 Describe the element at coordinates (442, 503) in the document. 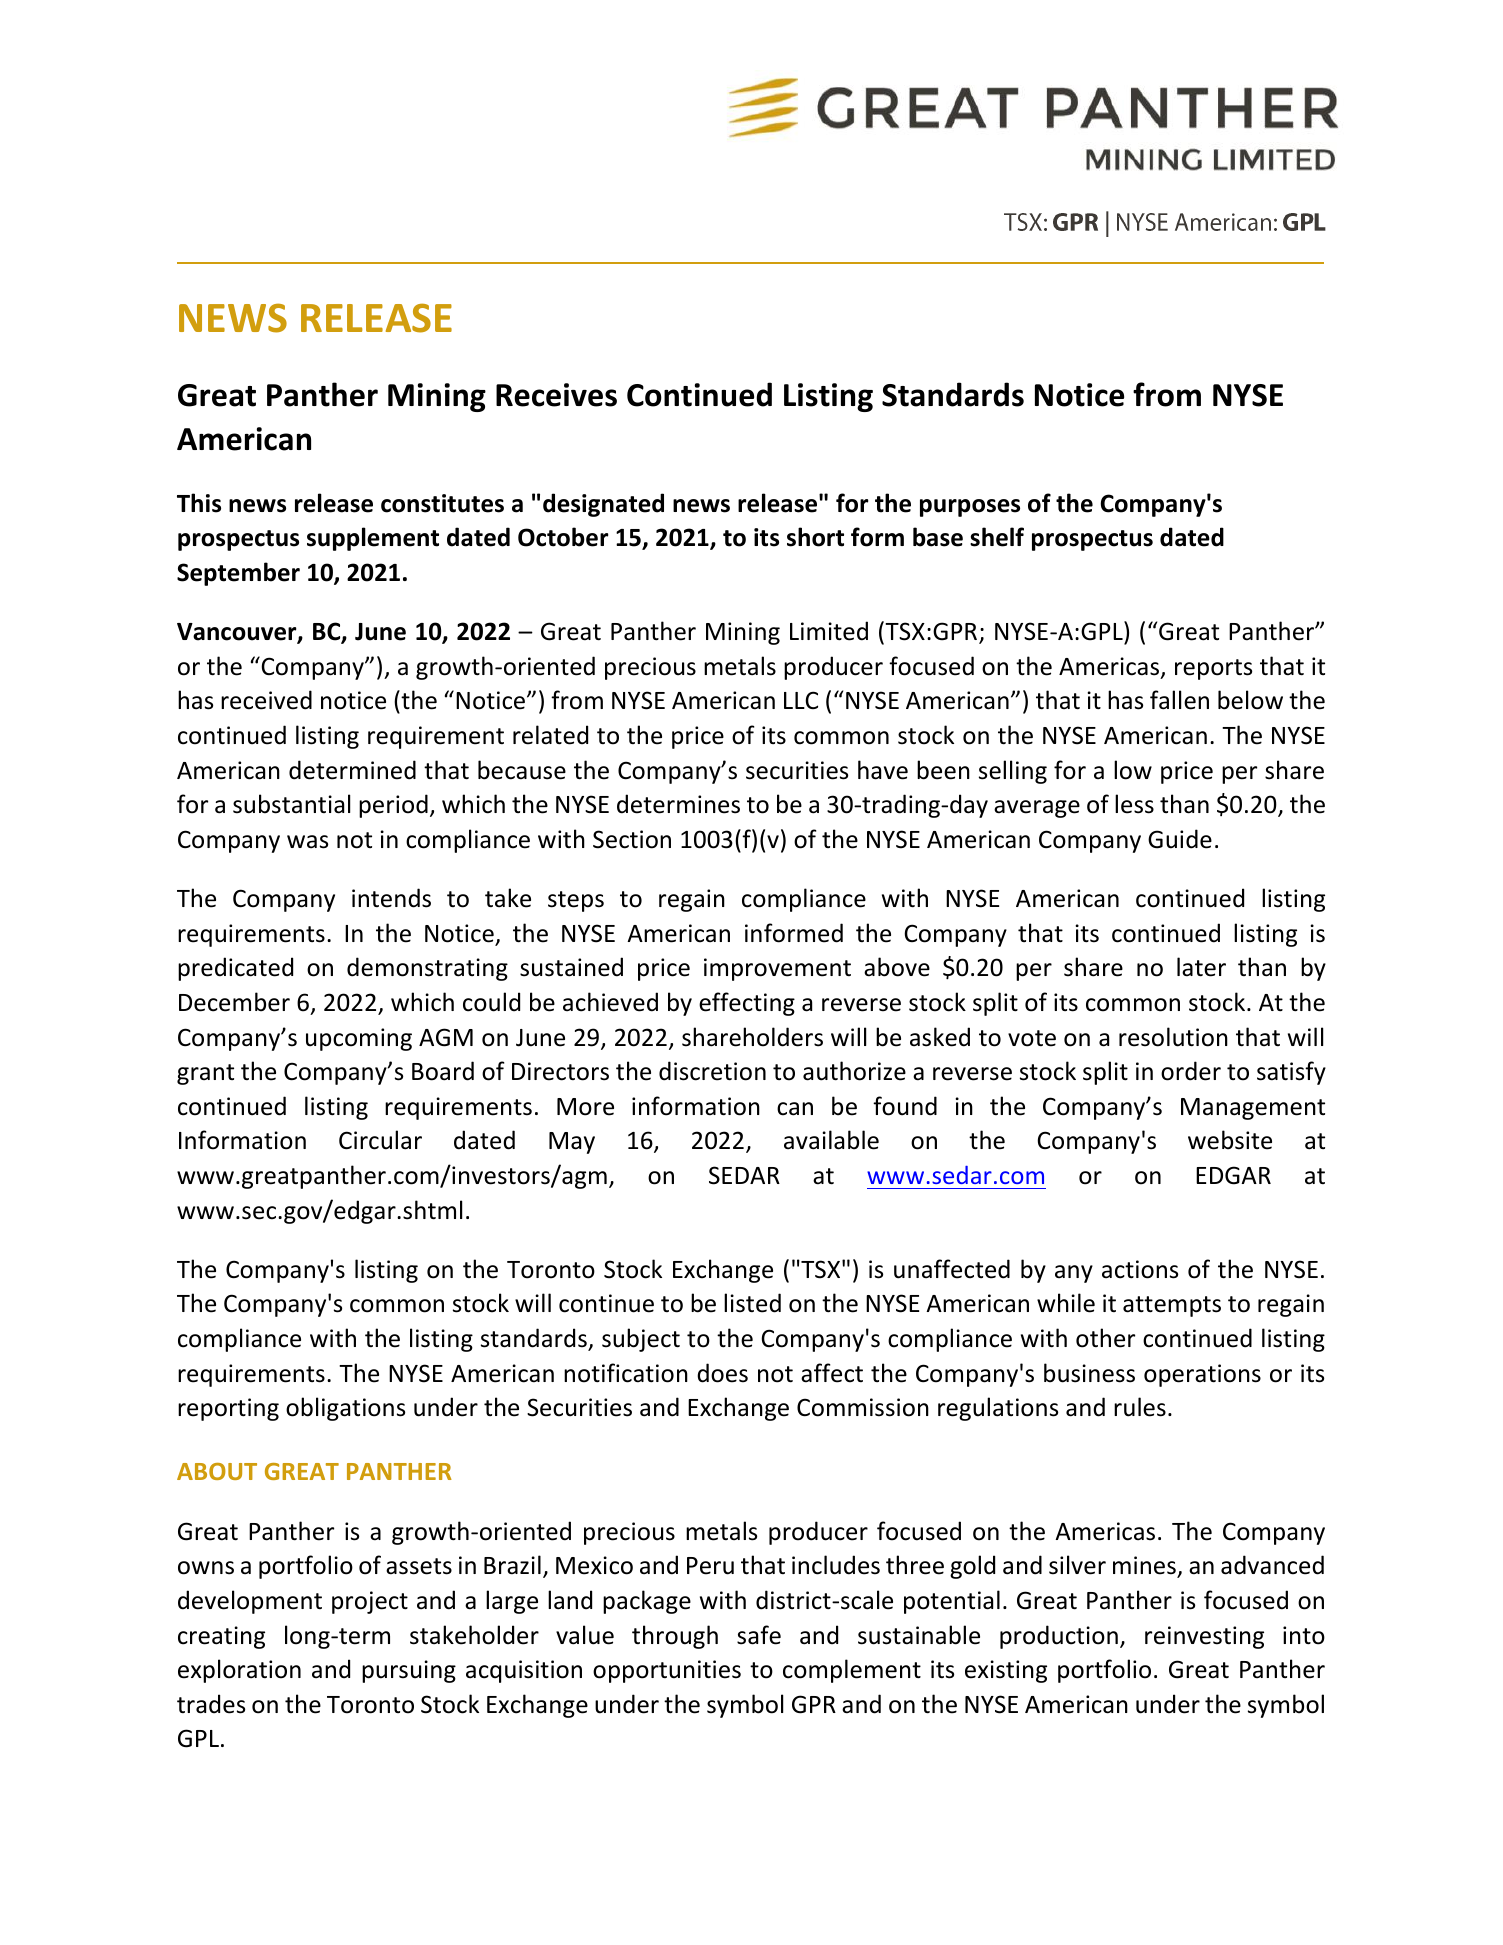

I see `constitutes` at that location.
